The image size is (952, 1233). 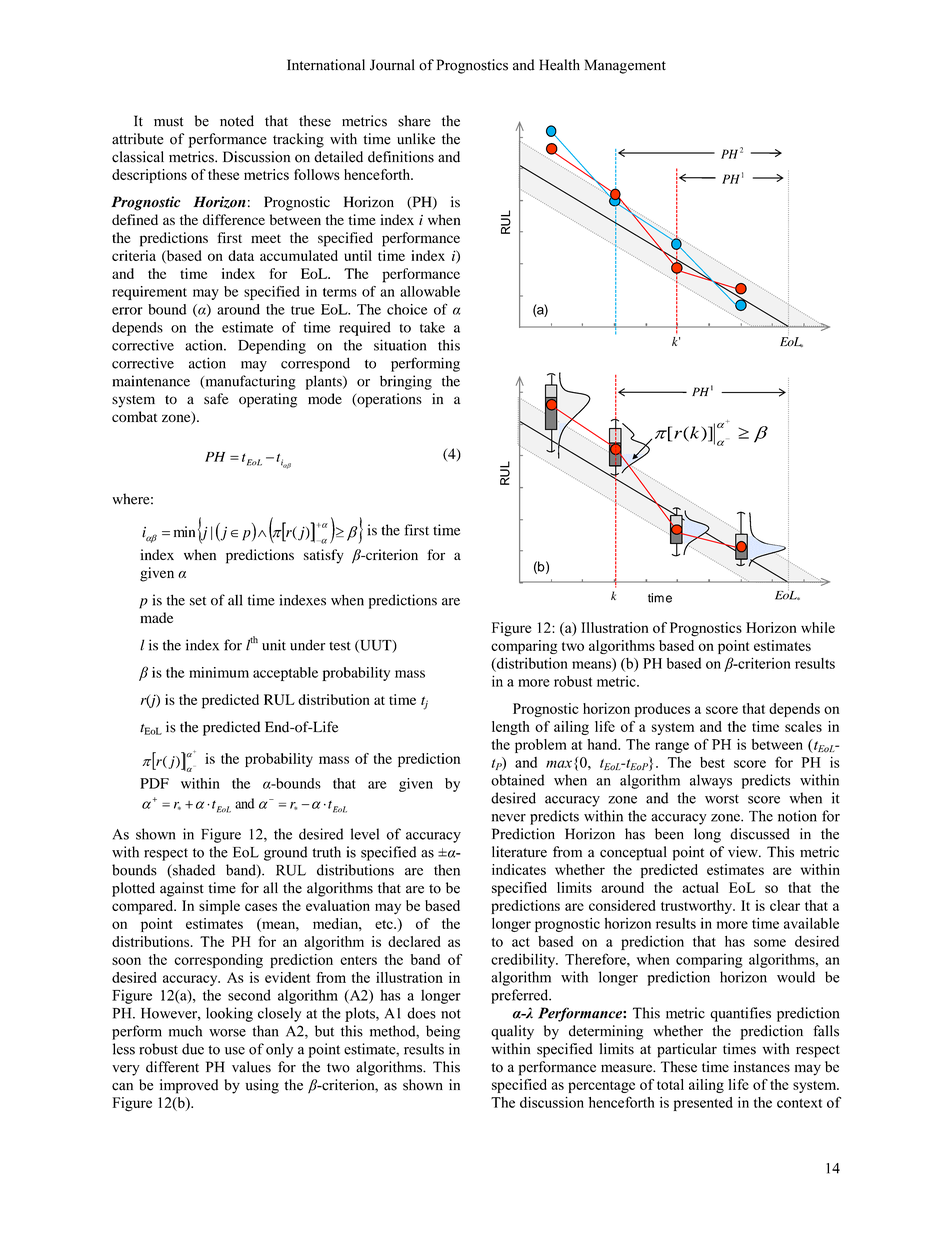 I want to click on while, so click(x=818, y=627).
